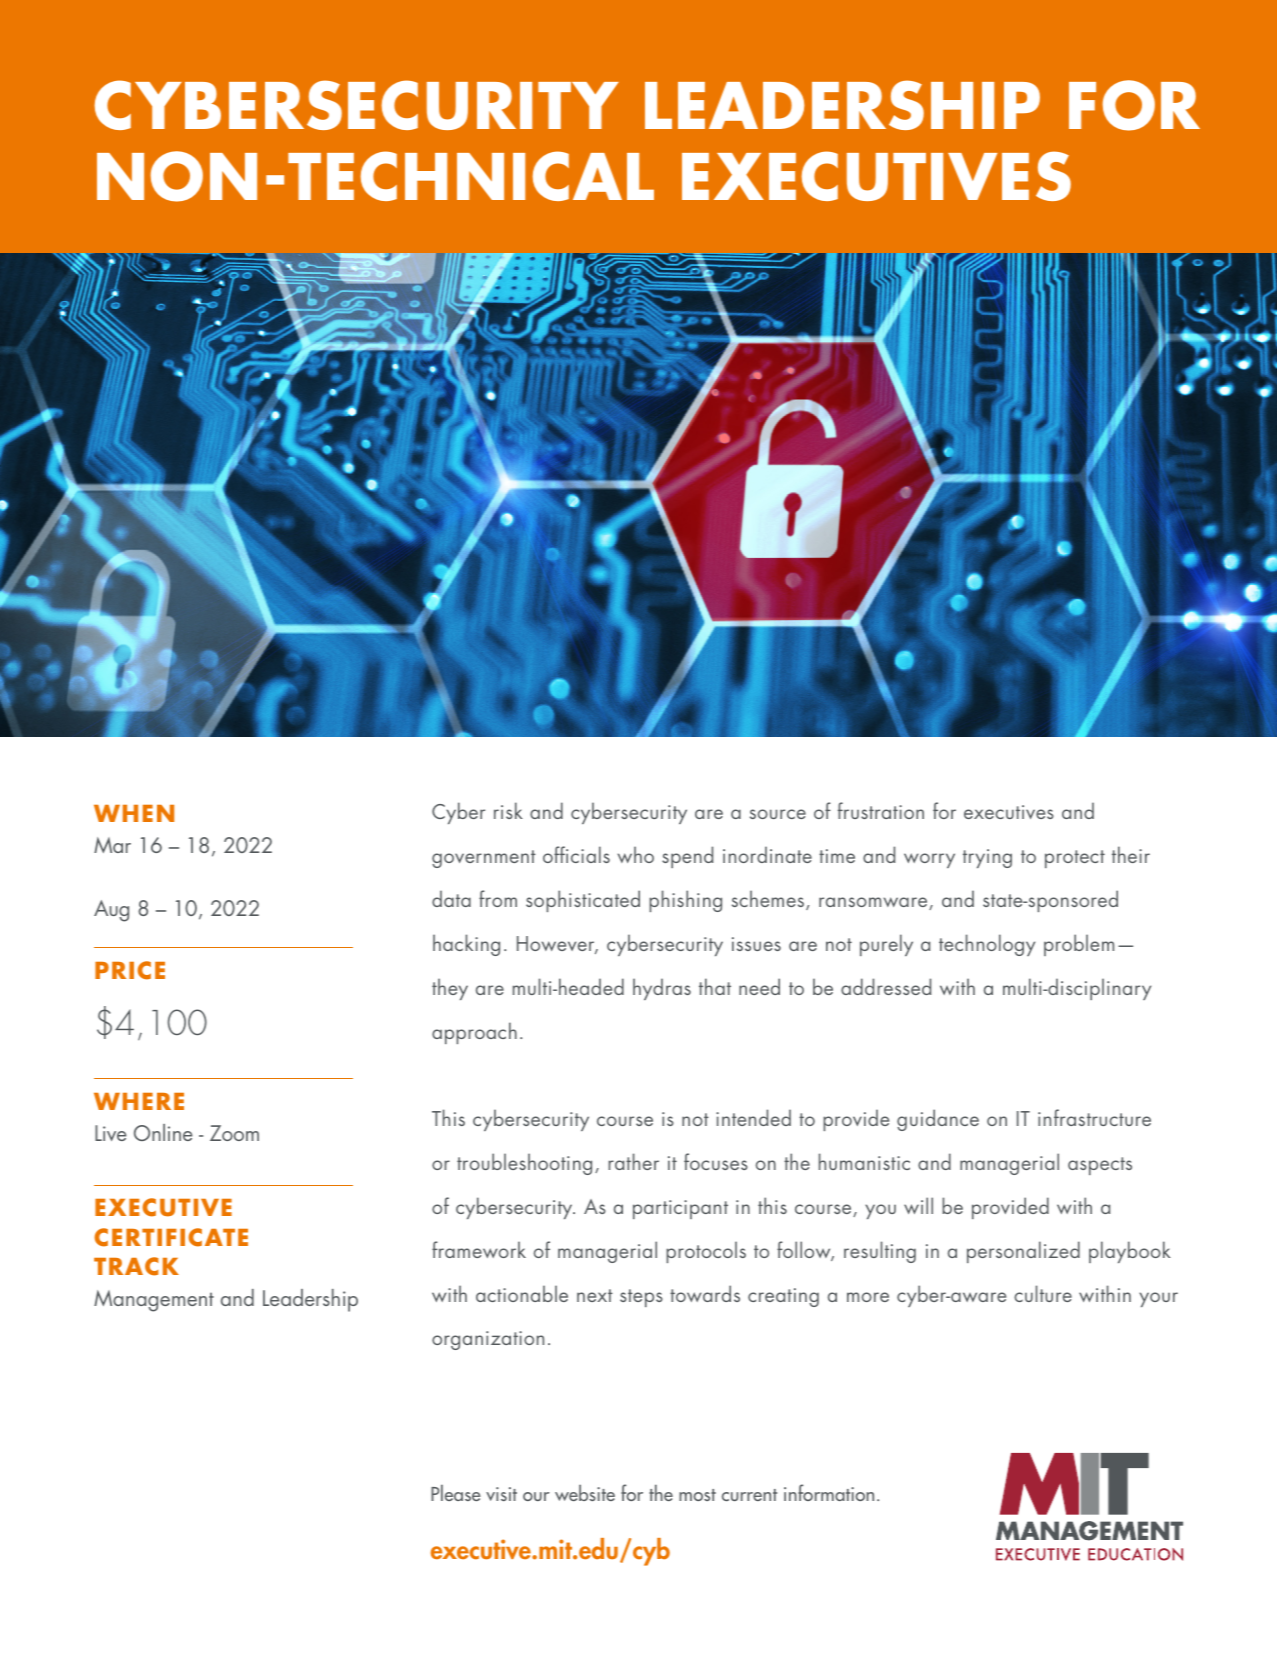 This screenshot has width=1277, height=1653. Describe the element at coordinates (683, 376) in the screenshot. I see `EMPLOYEES` at that location.
